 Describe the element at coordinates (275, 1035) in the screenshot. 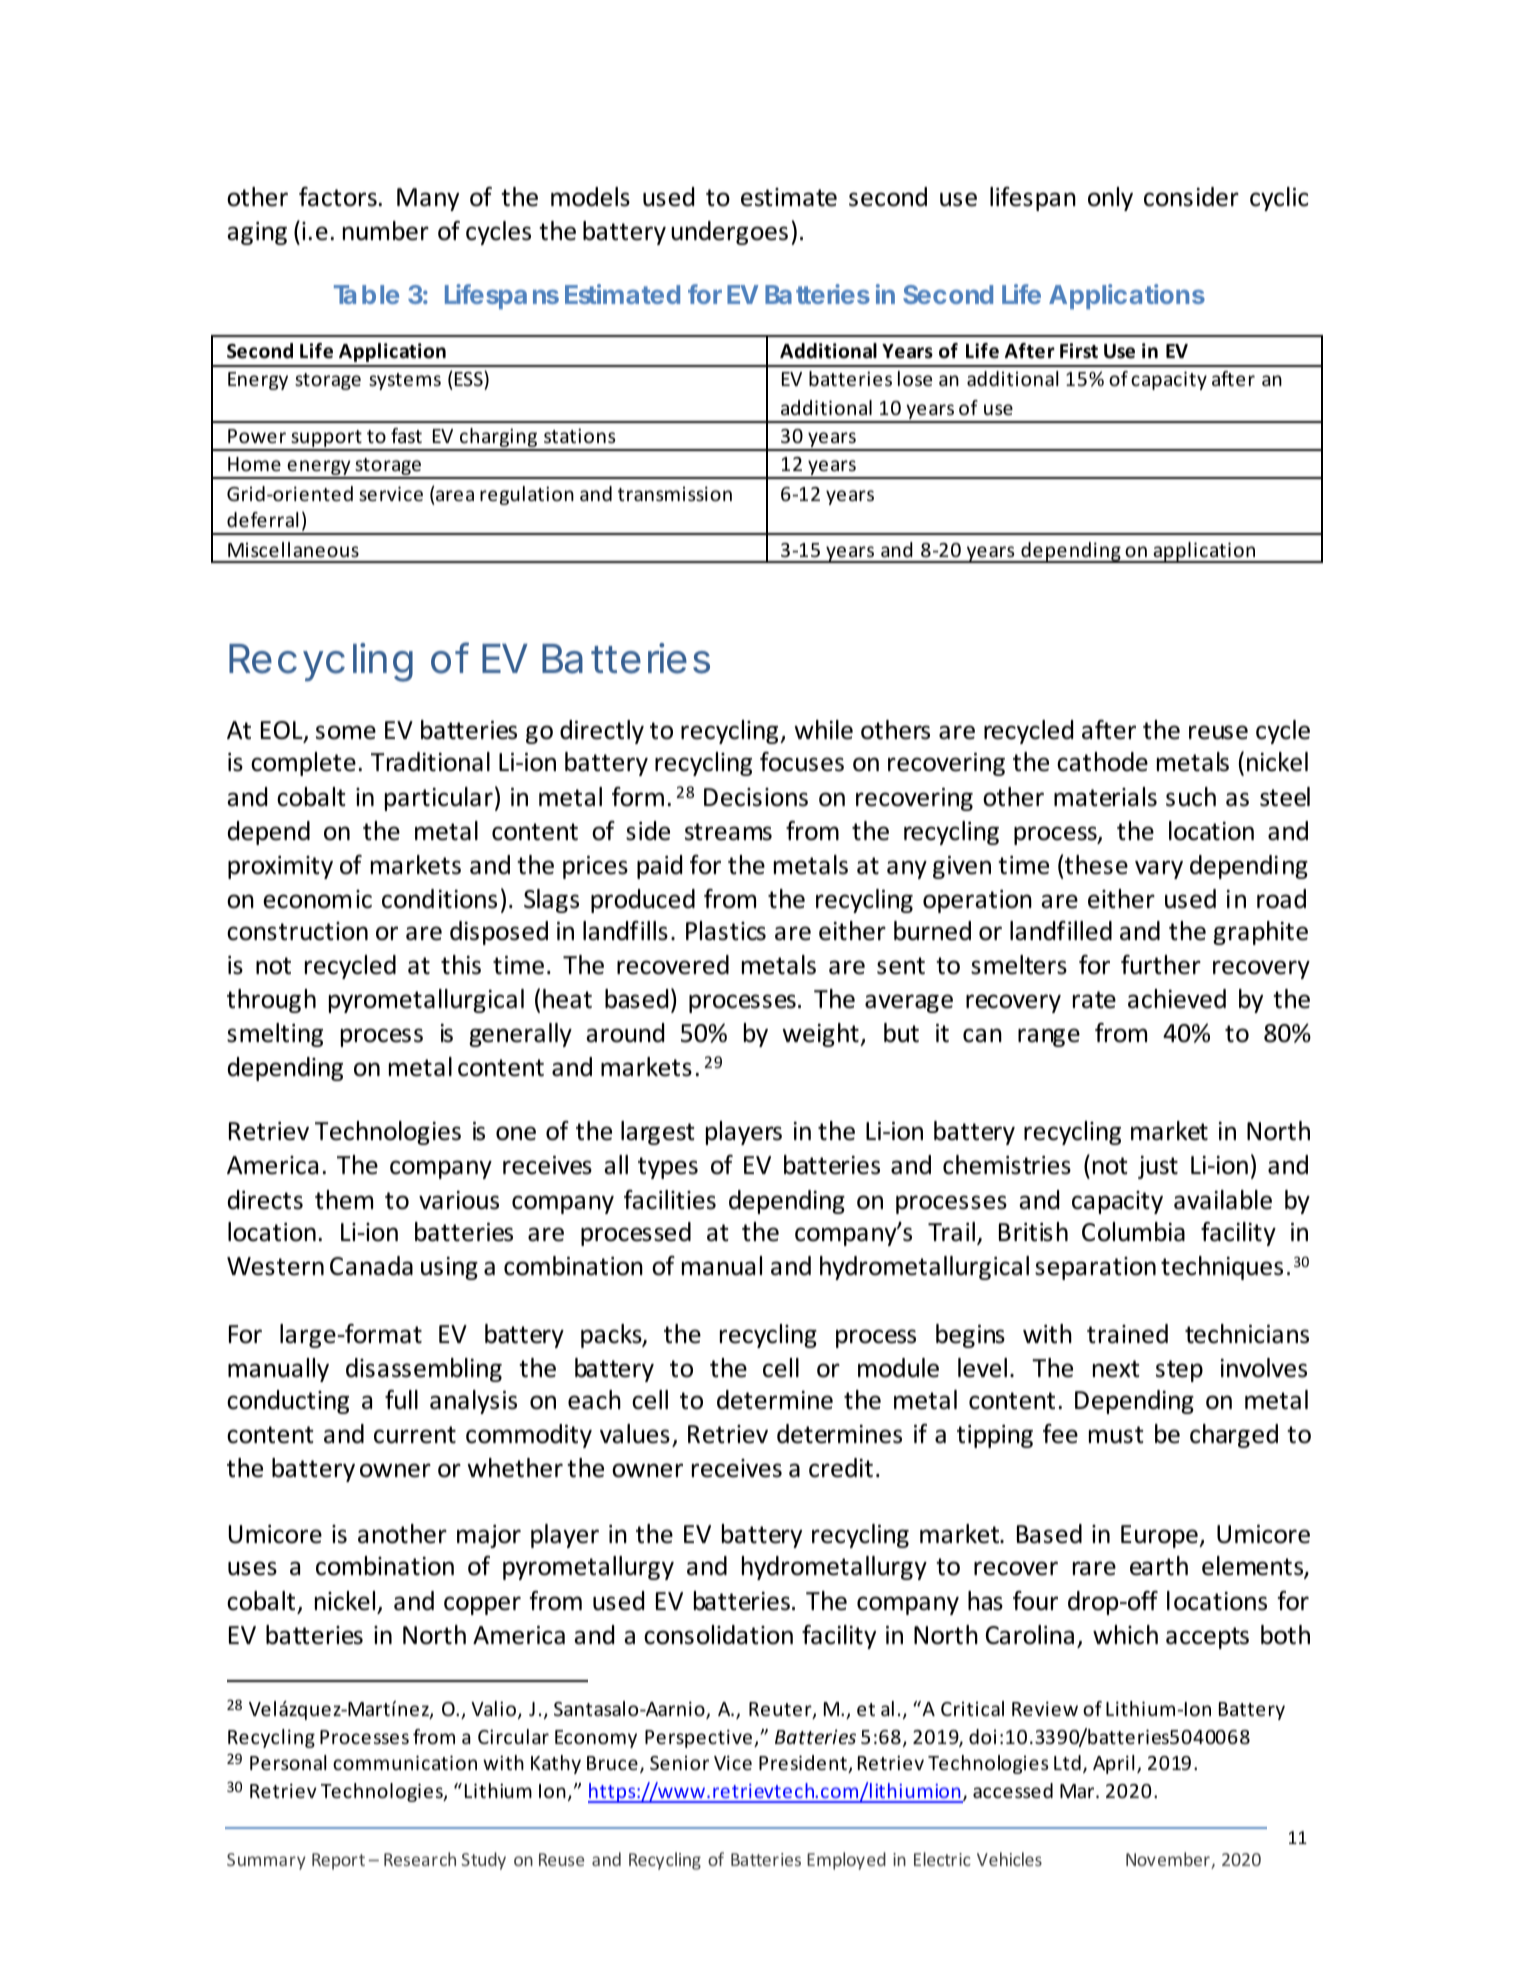

I see `smelting` at that location.
